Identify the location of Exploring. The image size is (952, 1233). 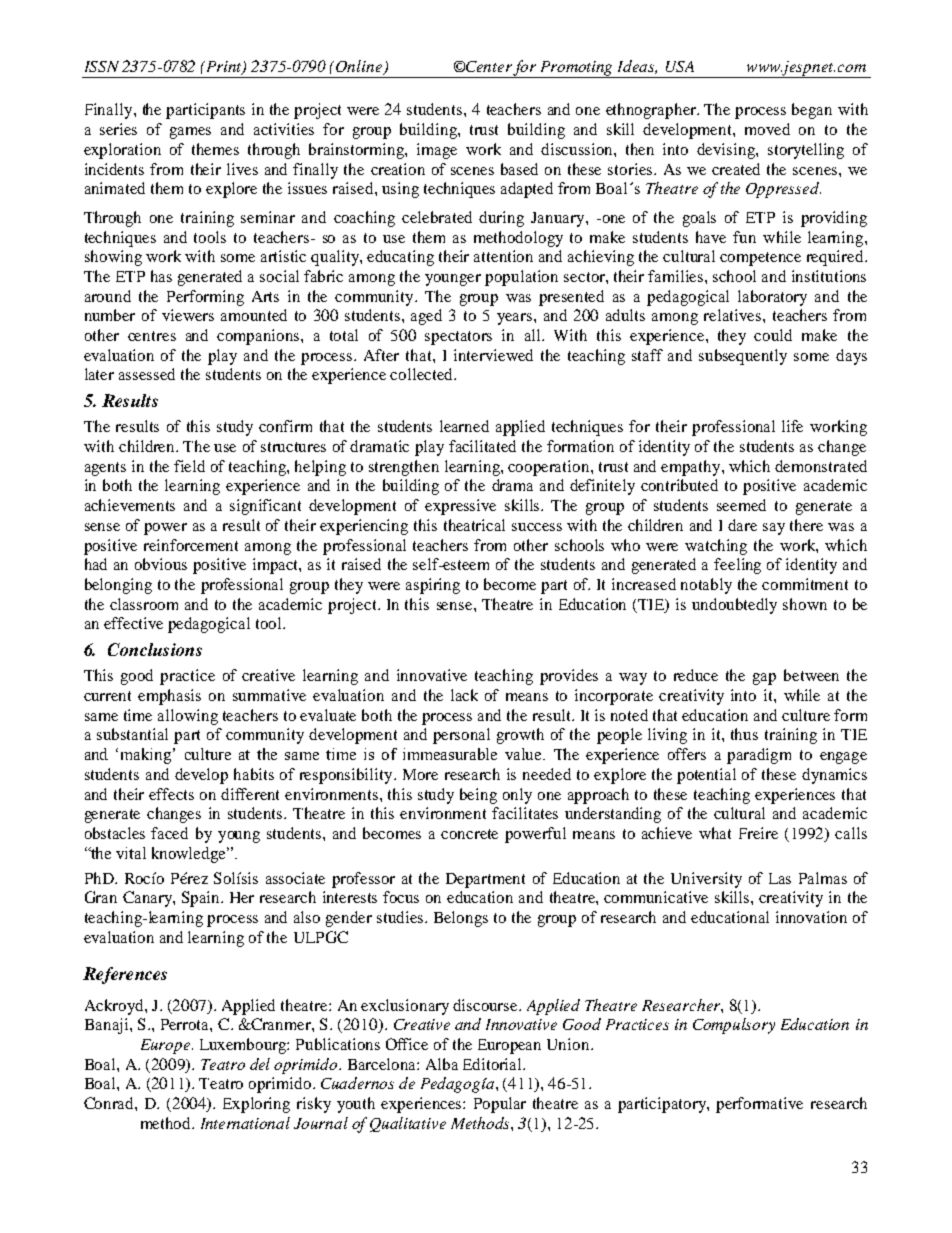
(256, 1105).
